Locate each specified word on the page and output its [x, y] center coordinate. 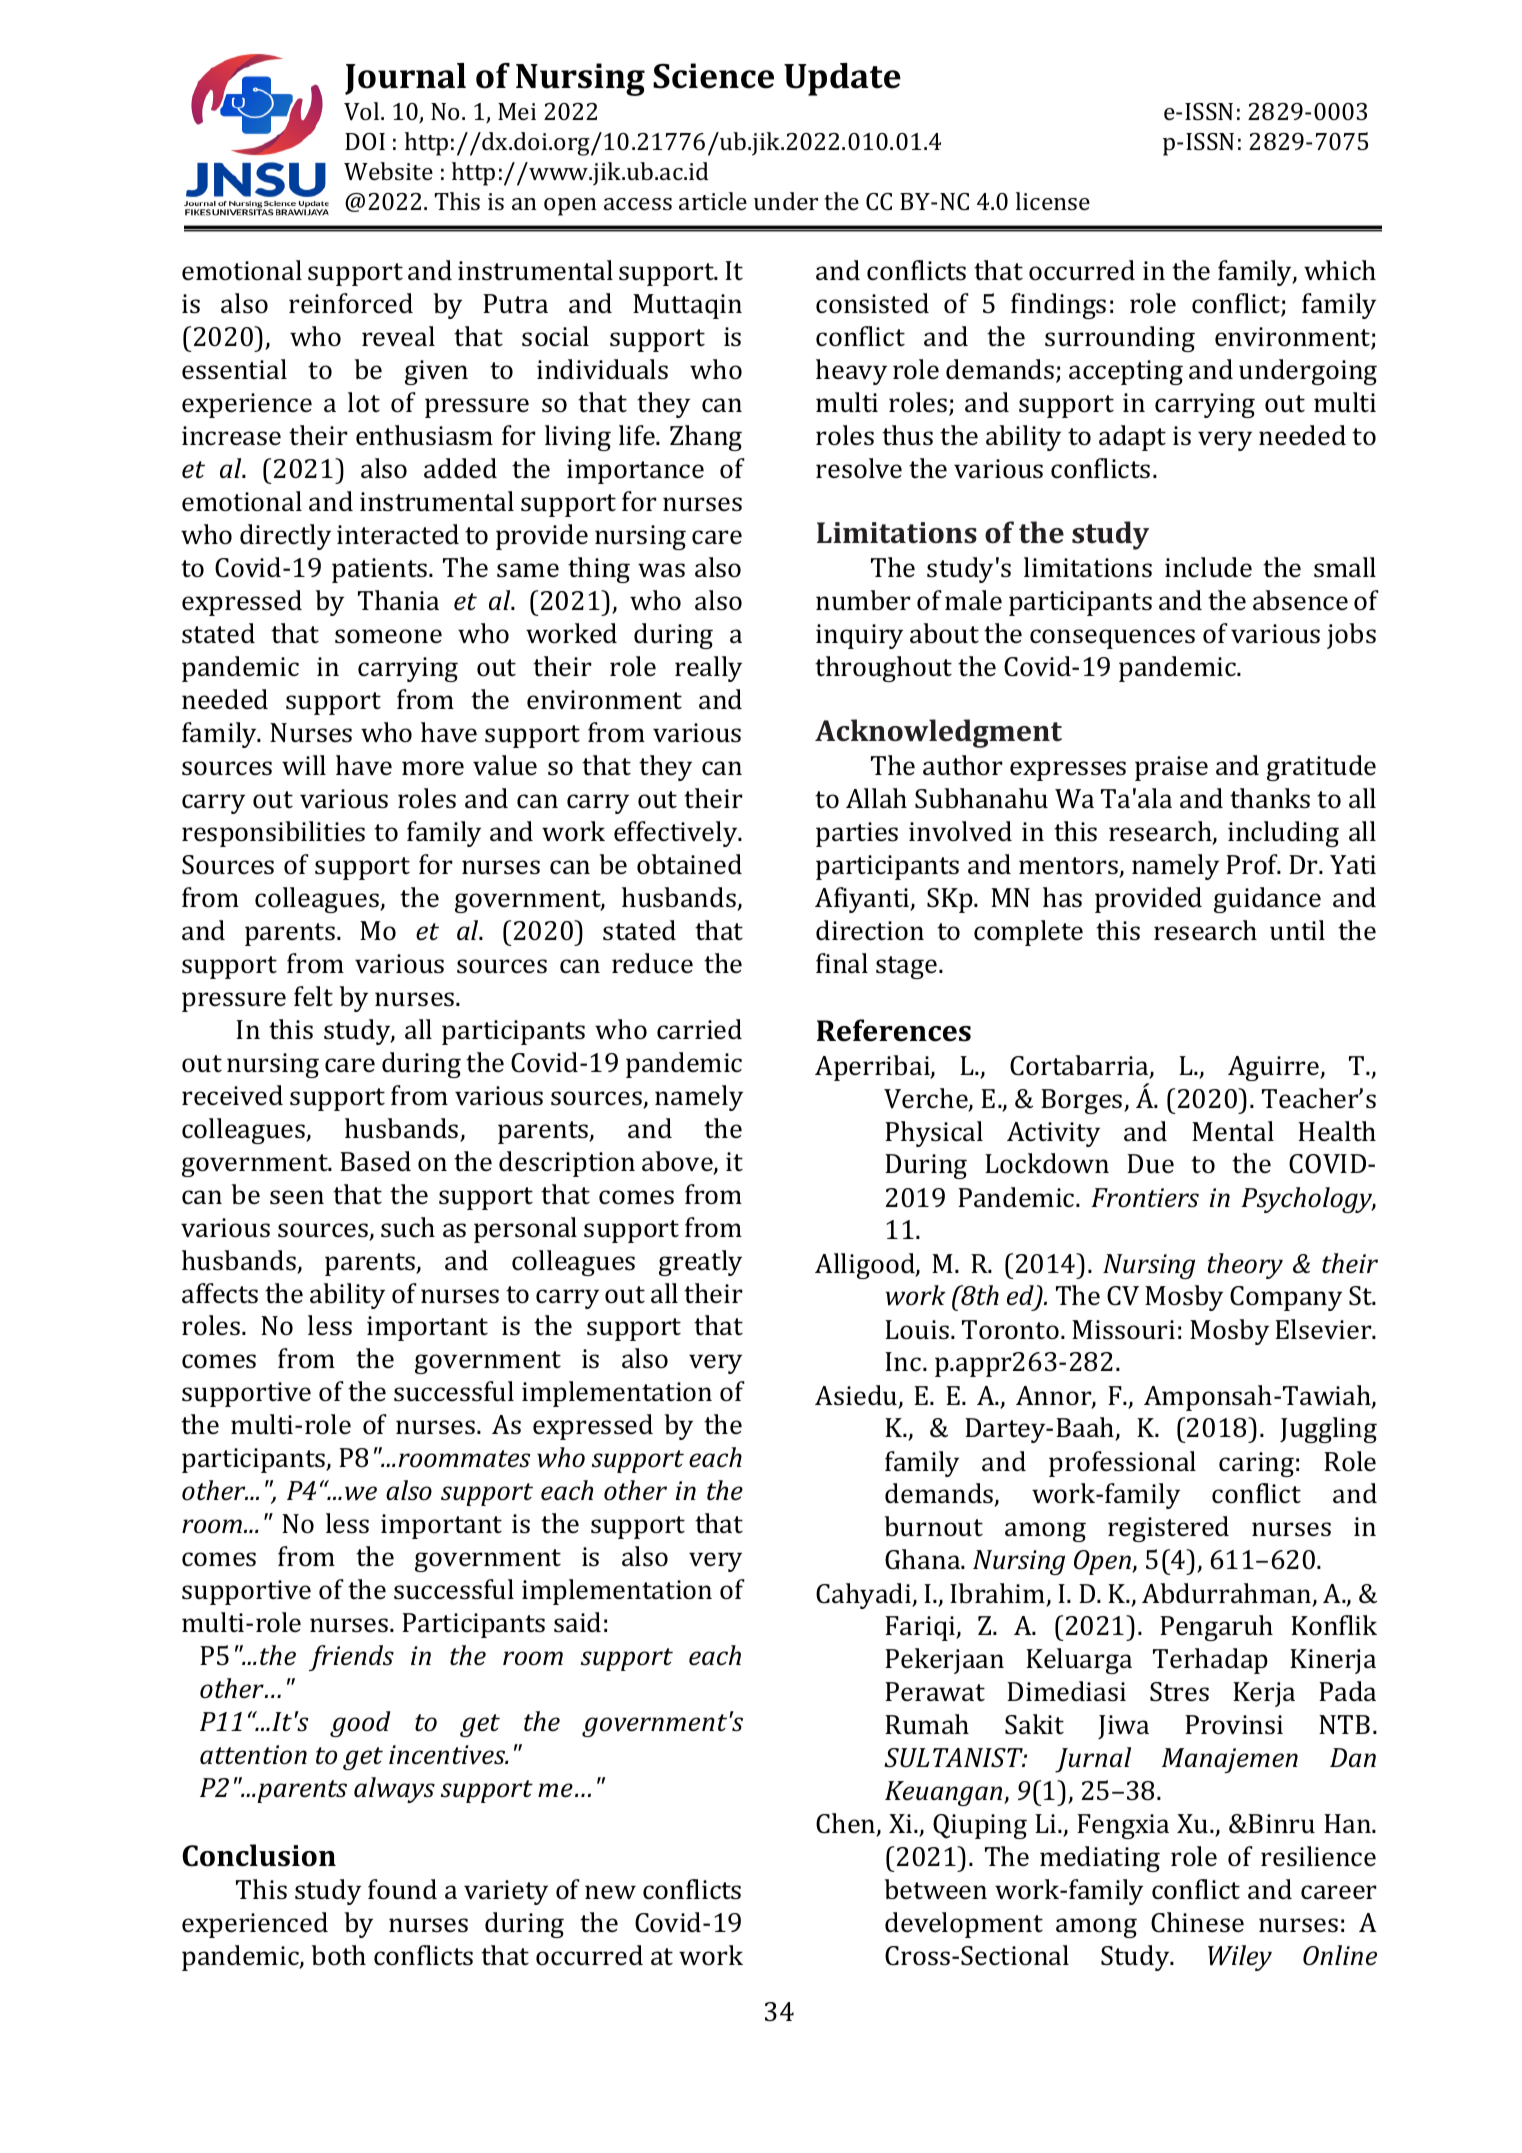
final [842, 963]
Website [388, 171]
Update [842, 79]
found [402, 1889]
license [1053, 201]
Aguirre [1274, 1068]
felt [313, 996]
